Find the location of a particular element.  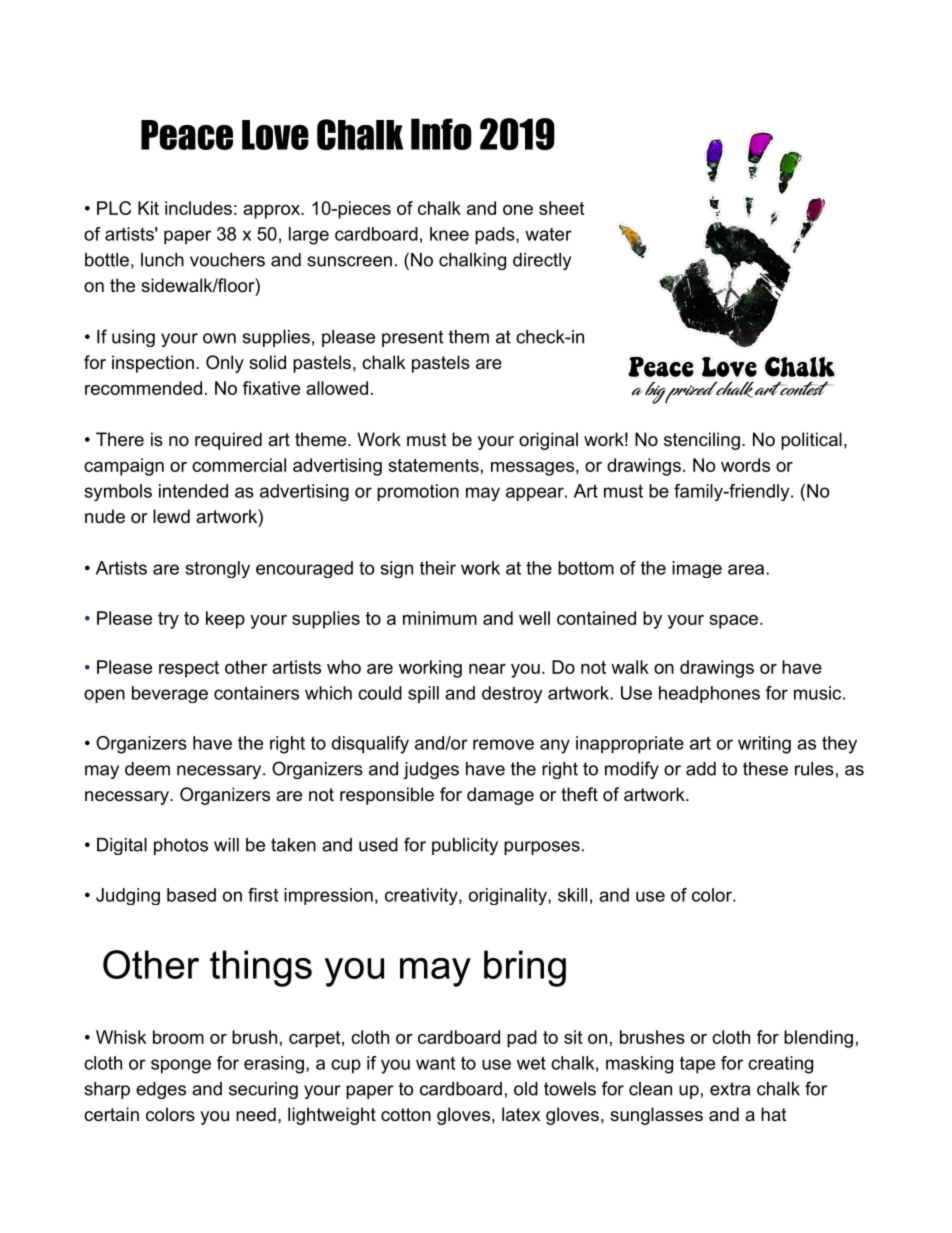

their is located at coordinates (438, 568).
